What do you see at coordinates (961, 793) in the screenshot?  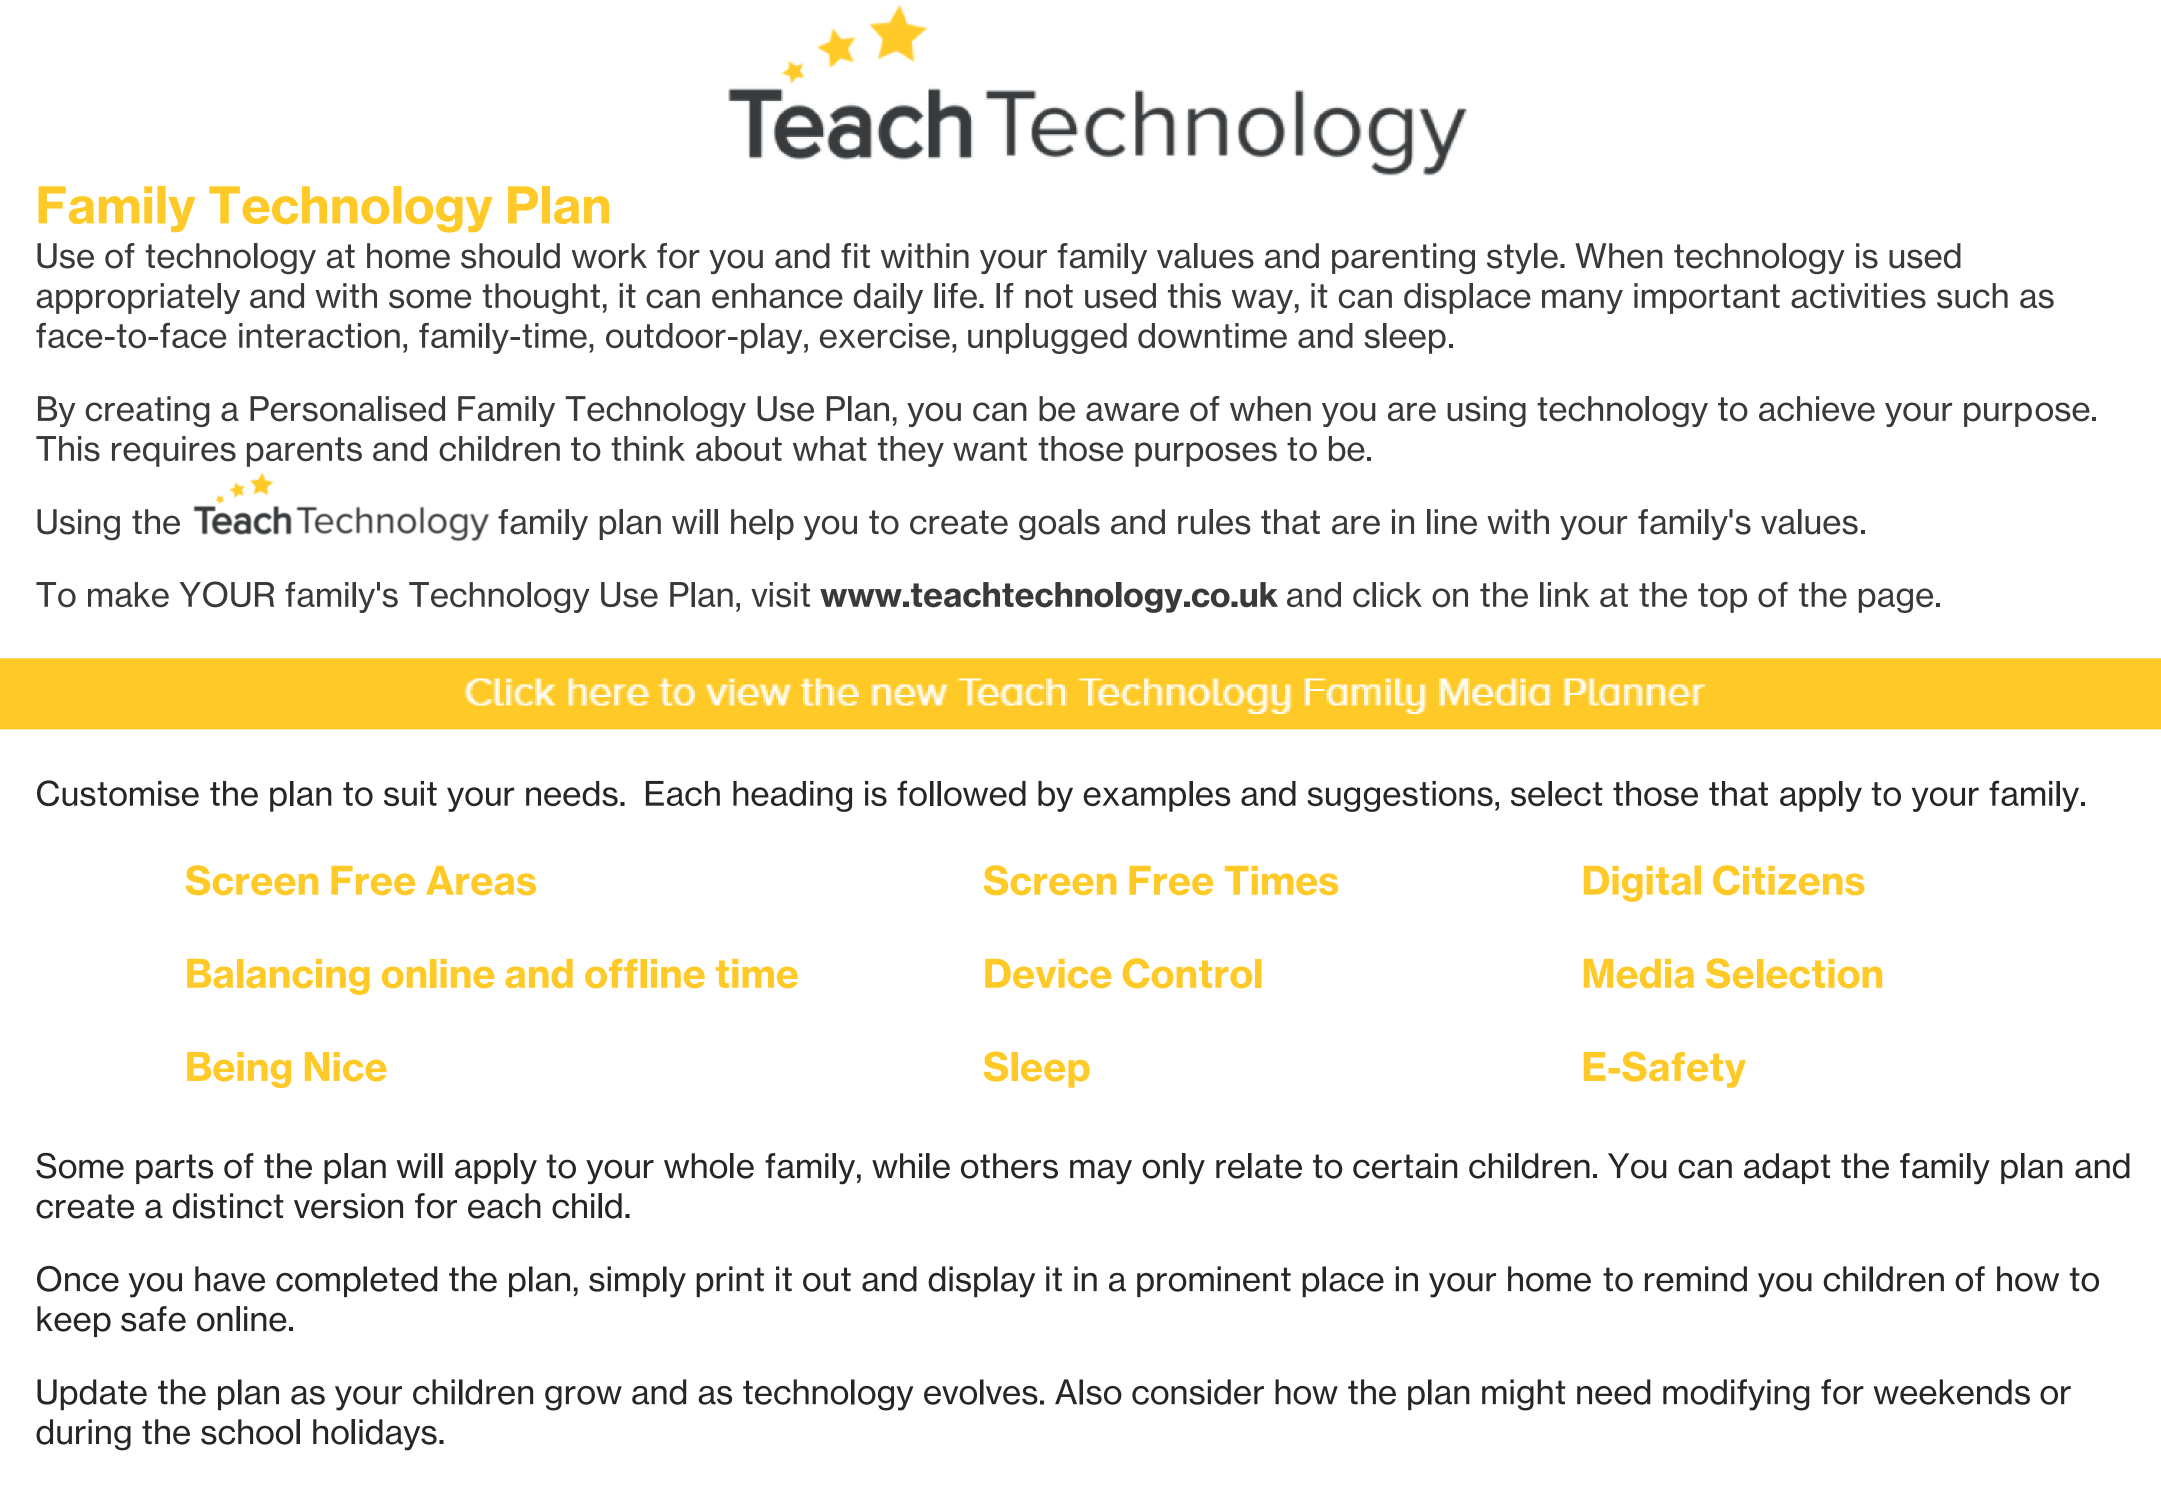 I see `followed` at bounding box center [961, 793].
